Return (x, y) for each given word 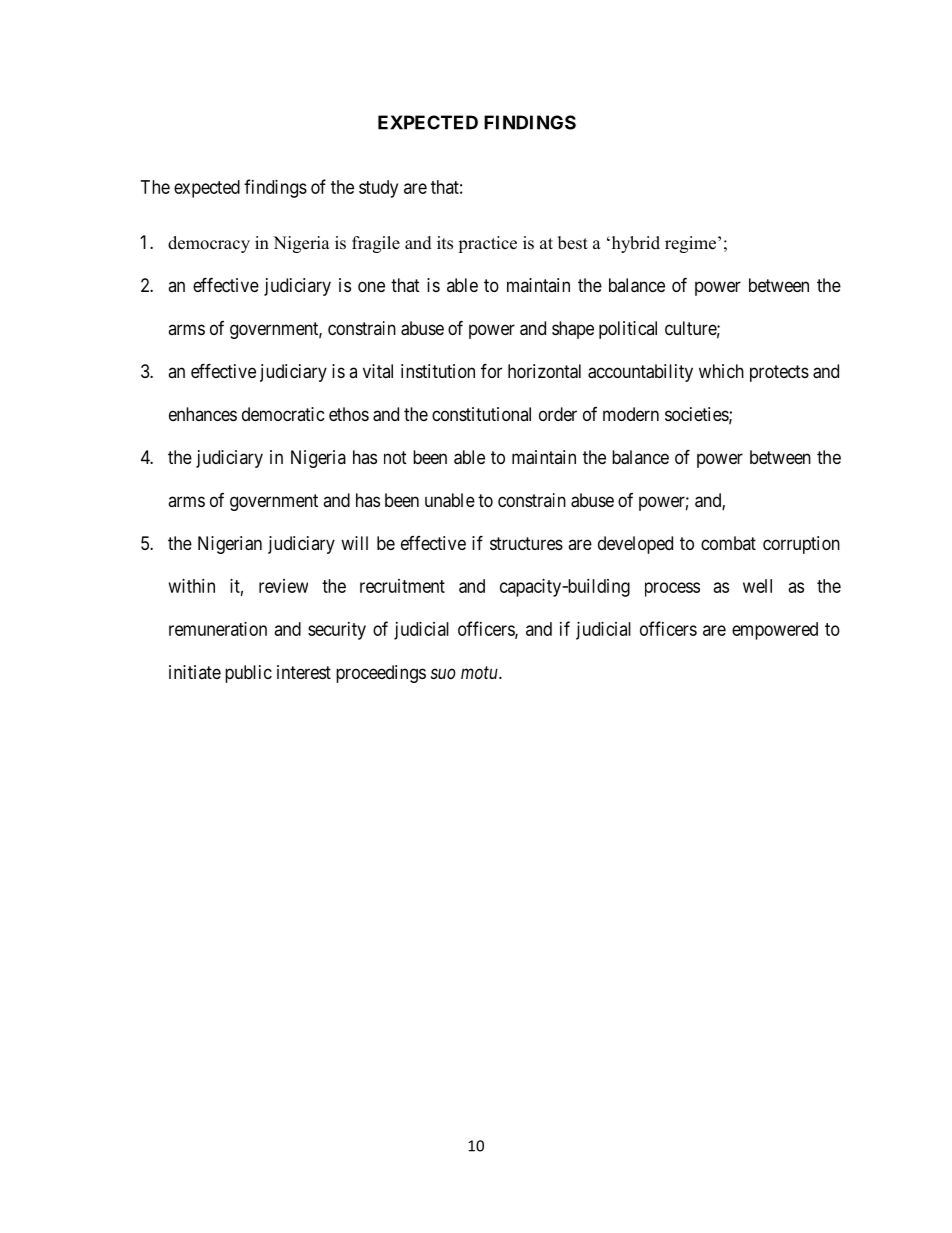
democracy (209, 244)
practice (487, 244)
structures (526, 543)
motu (480, 672)
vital (378, 371)
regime (690, 244)
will (354, 543)
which (721, 371)
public (248, 674)
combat (728, 543)
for (491, 370)
